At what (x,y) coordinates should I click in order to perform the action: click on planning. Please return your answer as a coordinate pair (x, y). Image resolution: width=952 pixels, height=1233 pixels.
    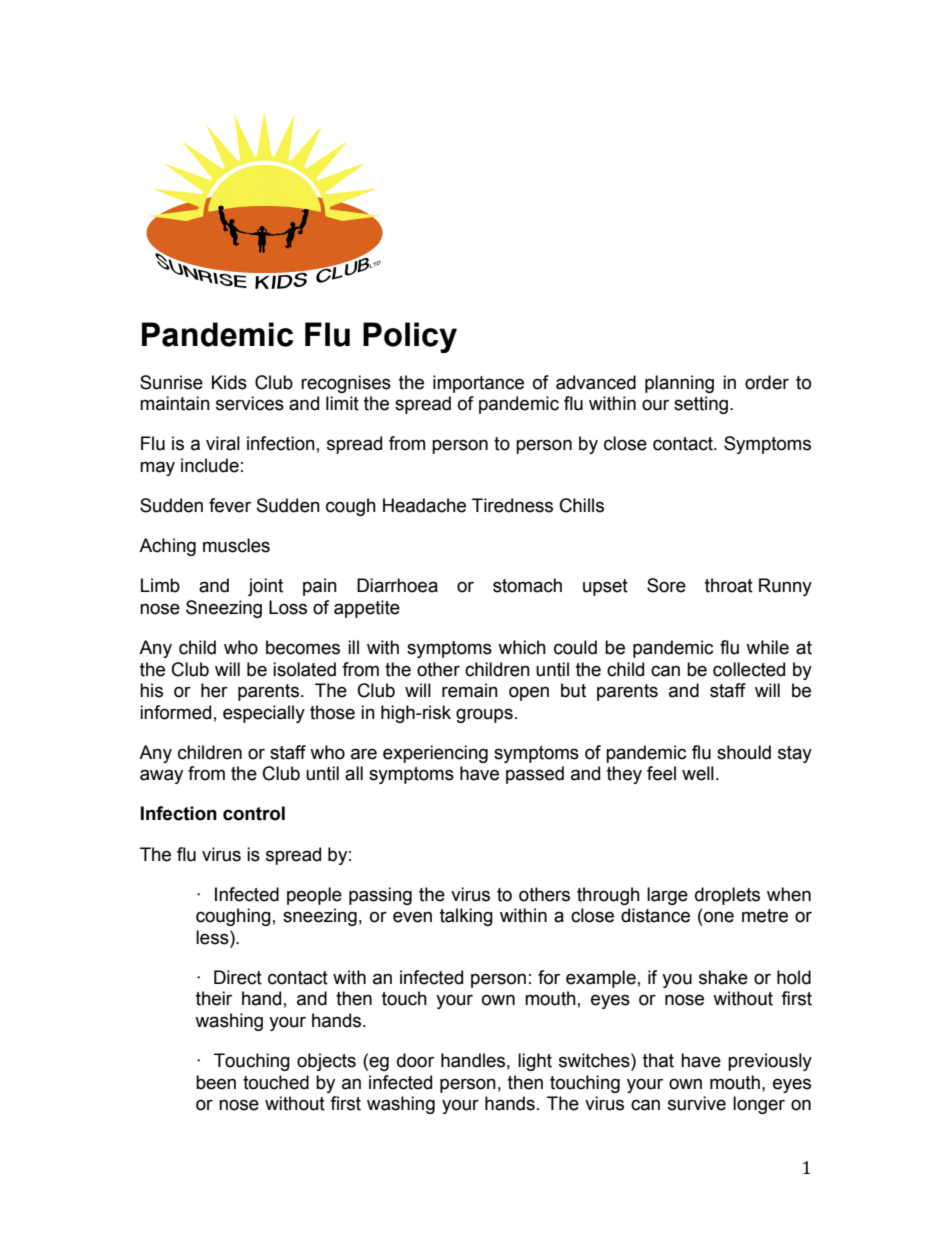
    Looking at the image, I should click on (679, 384).
